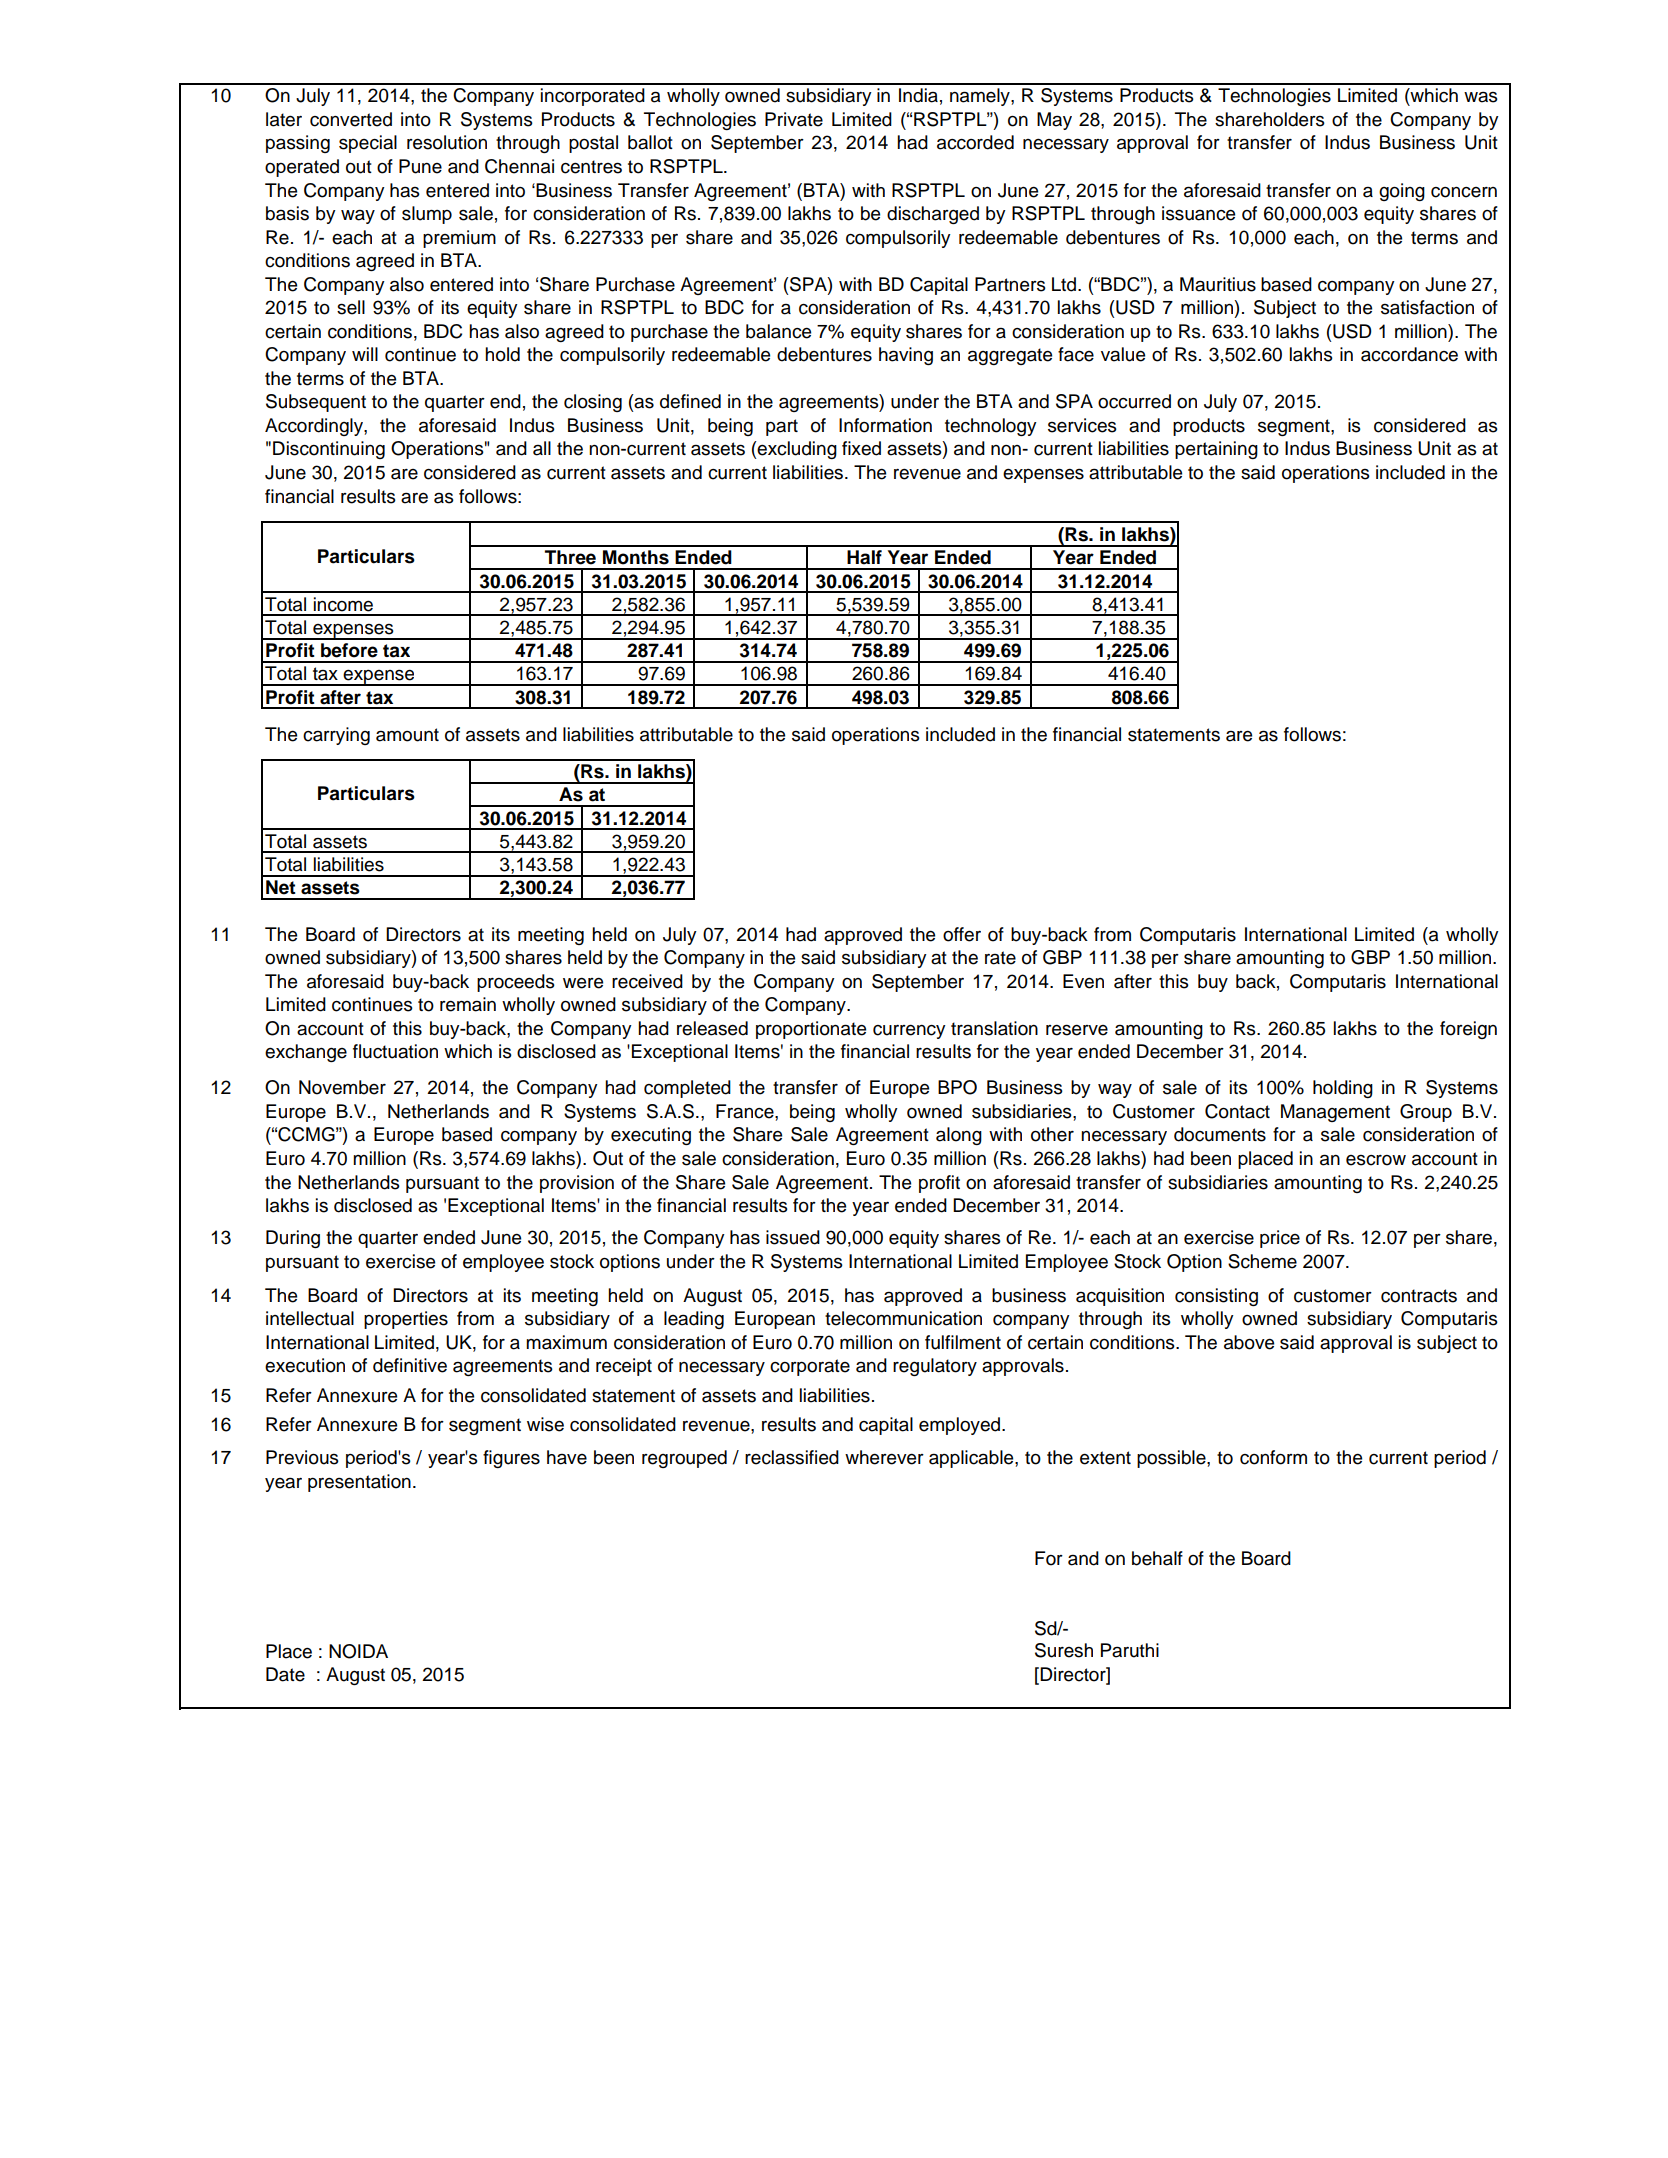 This screenshot has height=2158, width=1668. What do you see at coordinates (909, 1031) in the screenshot?
I see `currency` at bounding box center [909, 1031].
